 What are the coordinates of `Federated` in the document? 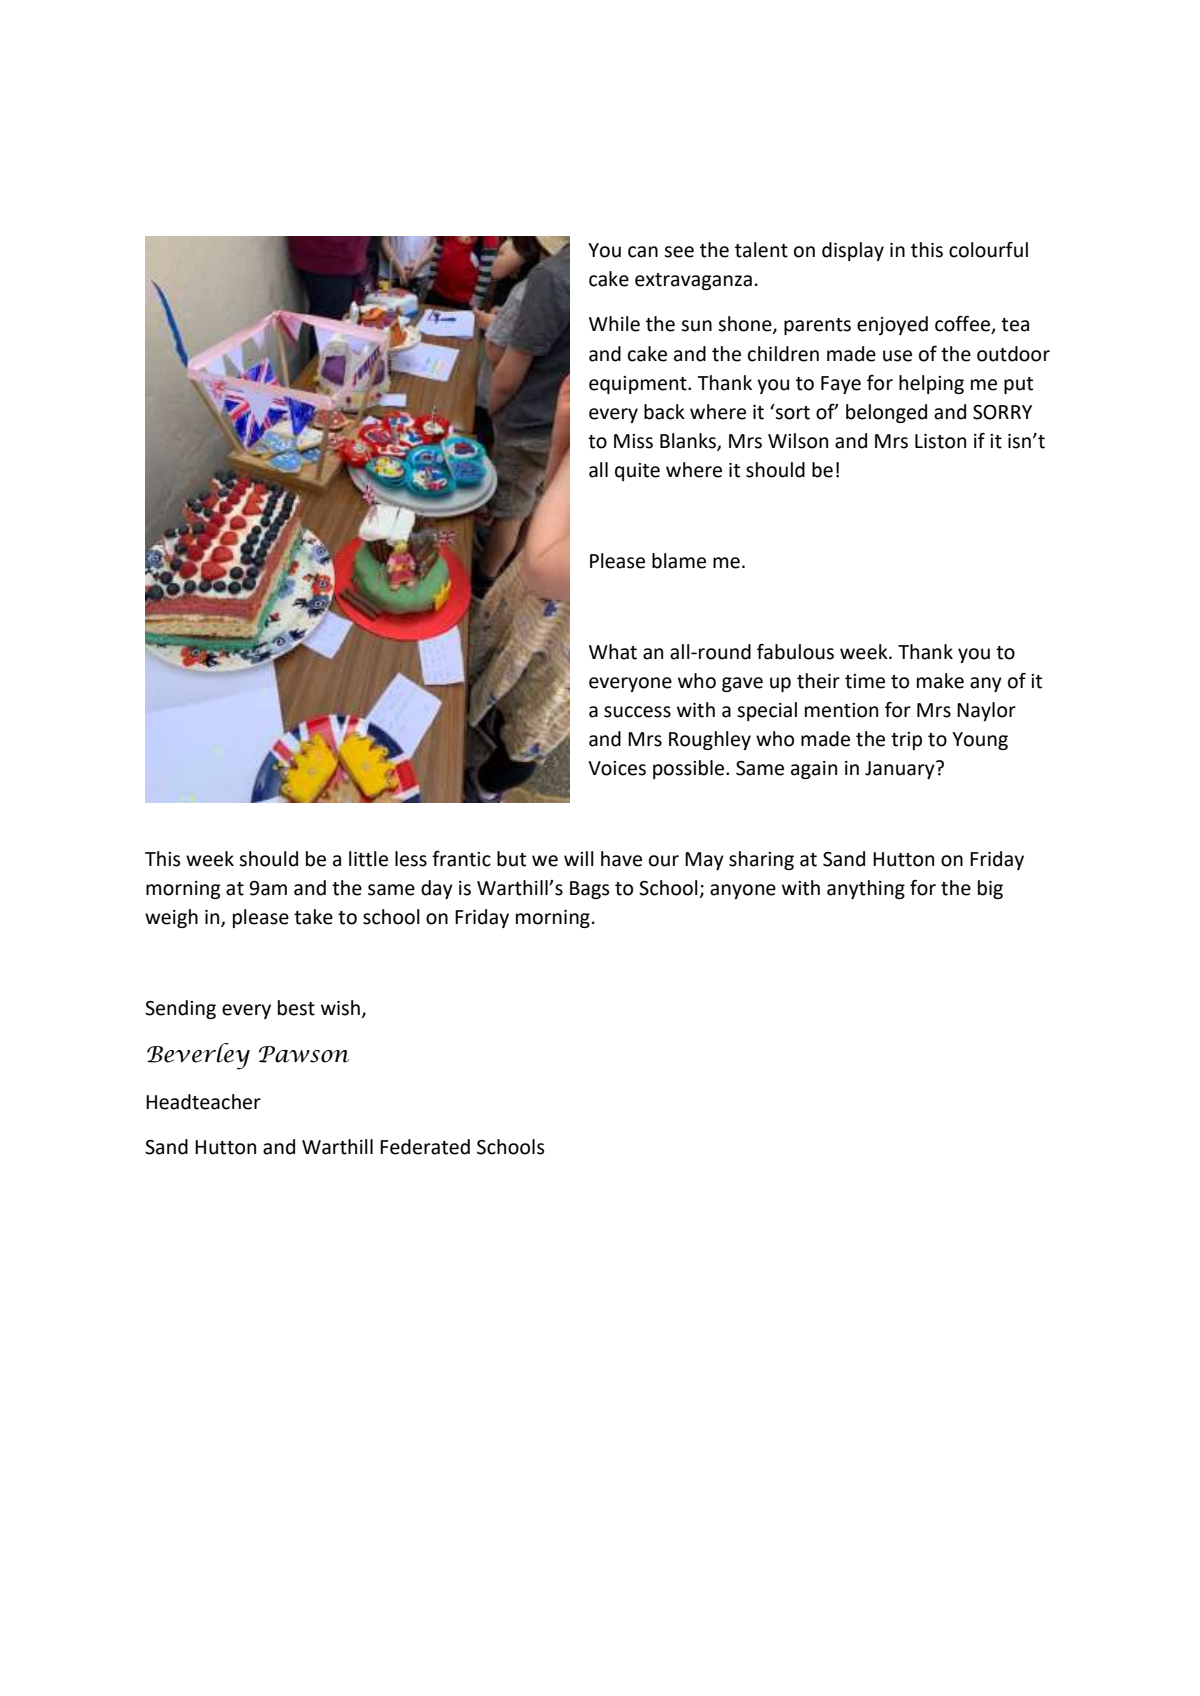 It's located at (425, 1147).
